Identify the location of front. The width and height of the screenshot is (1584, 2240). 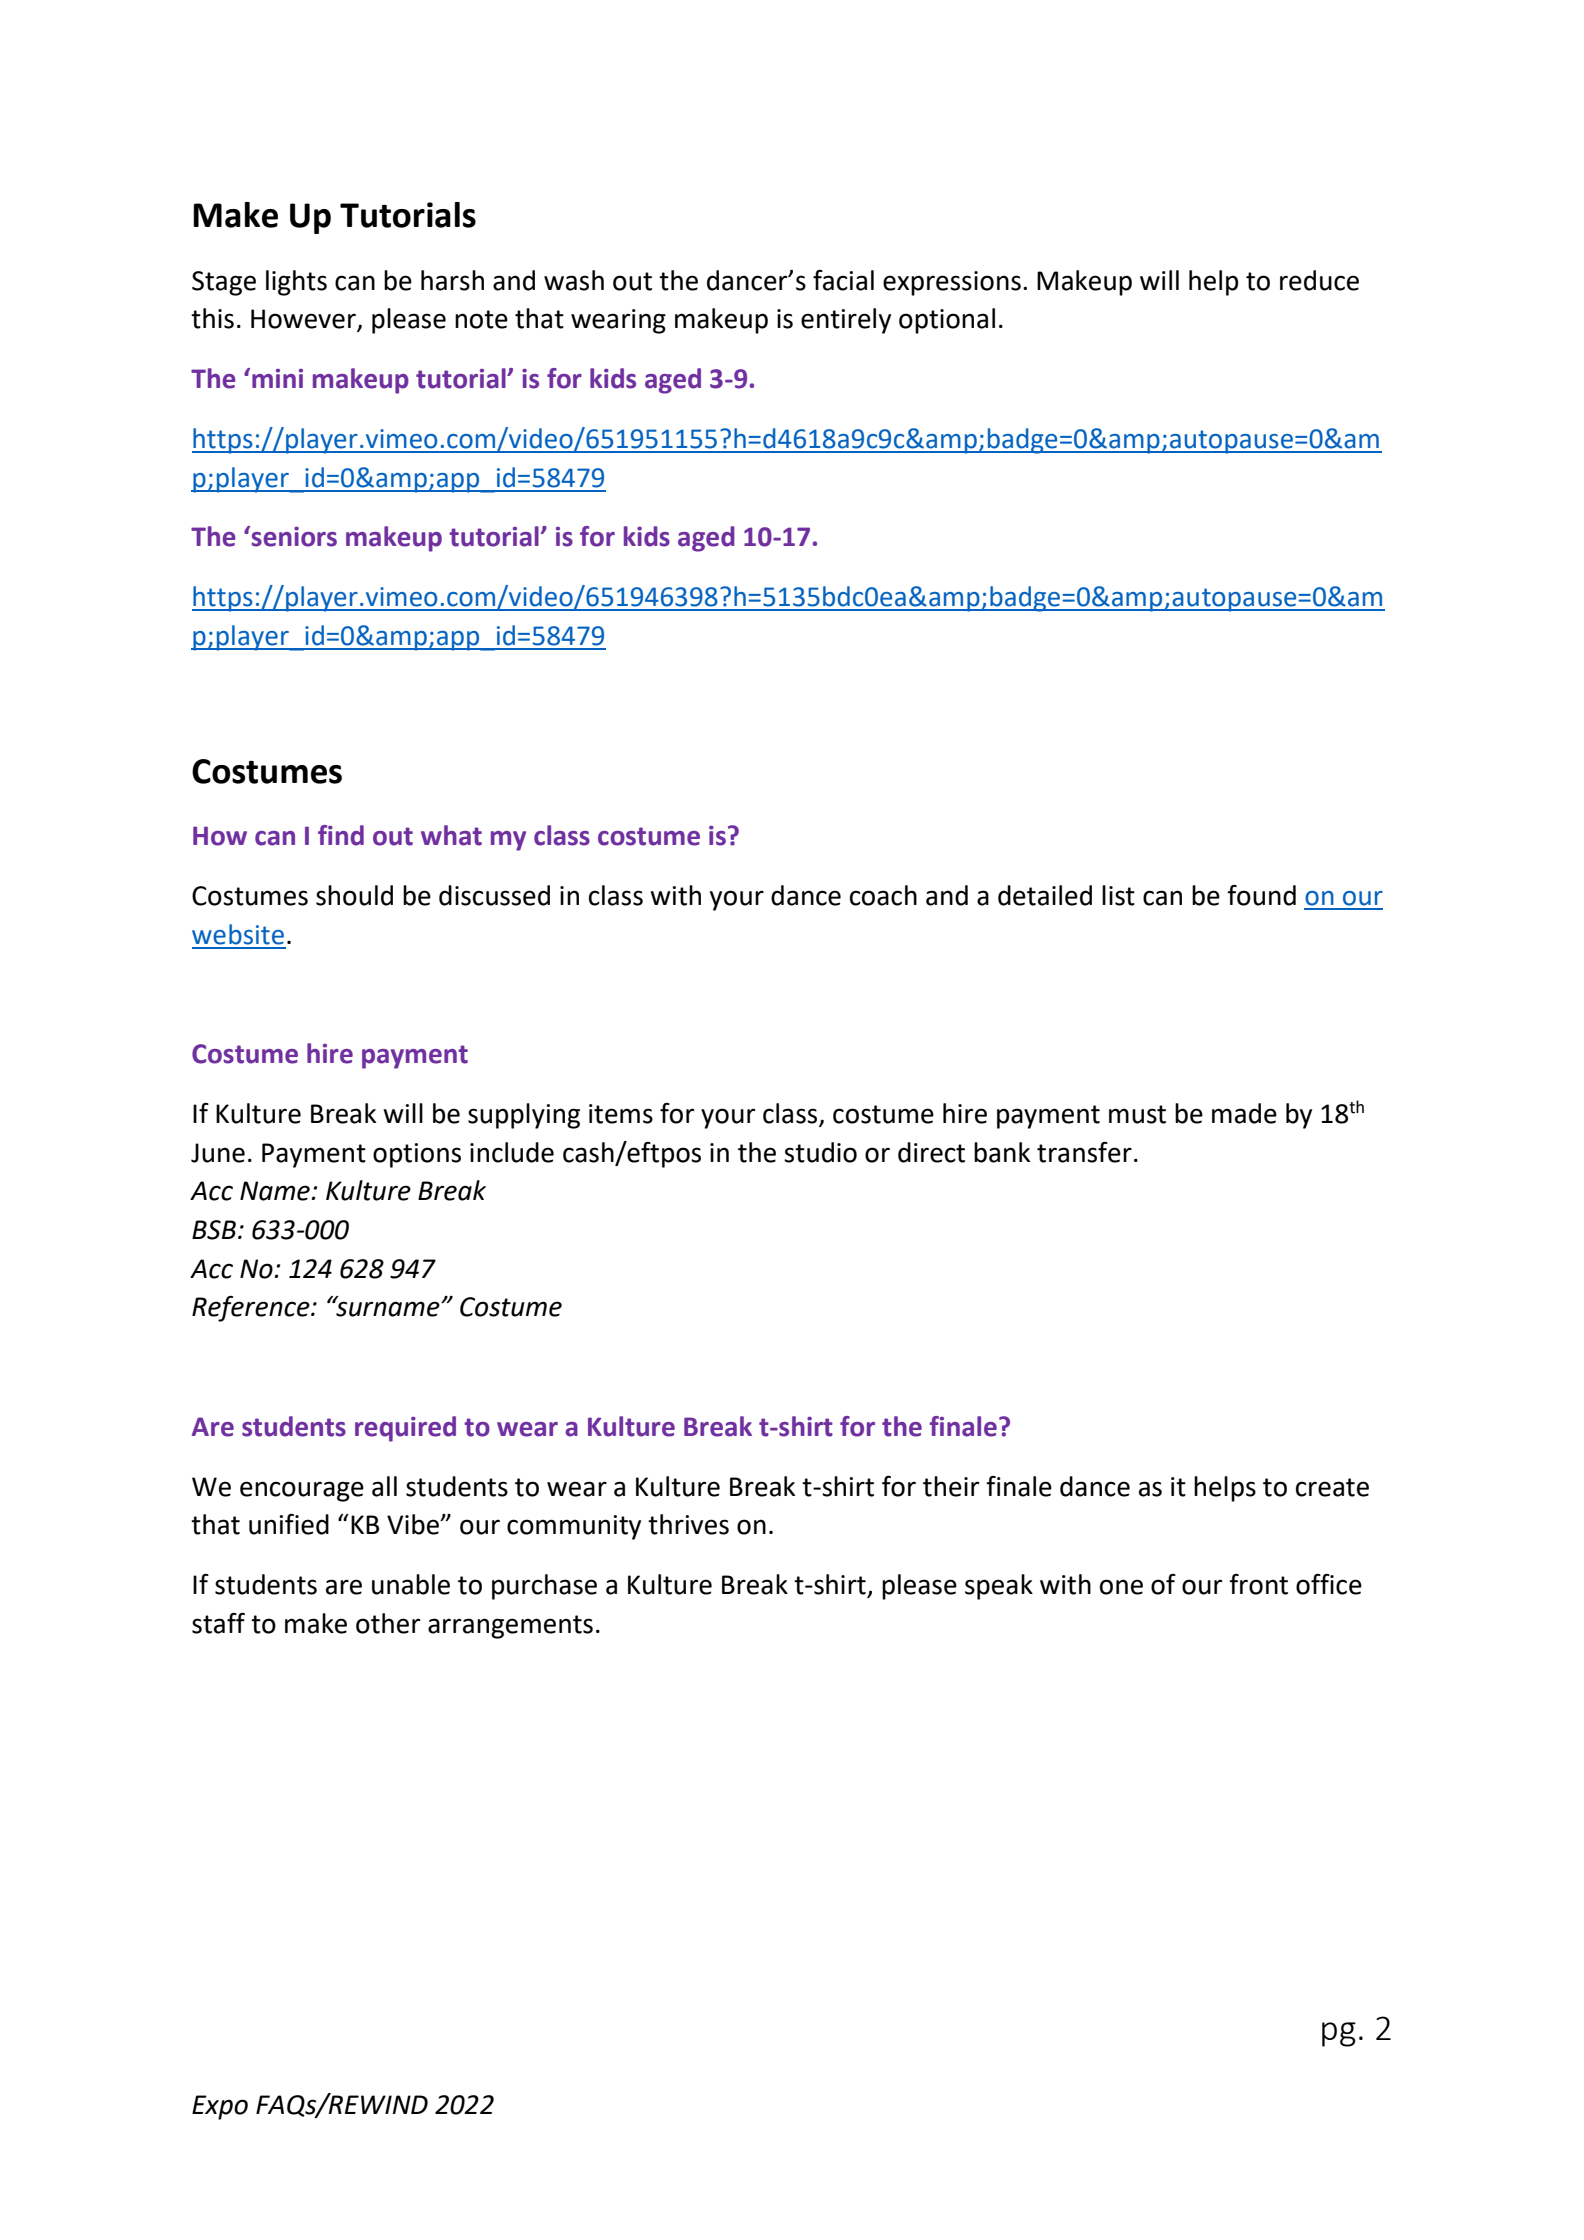
(1258, 1584).
